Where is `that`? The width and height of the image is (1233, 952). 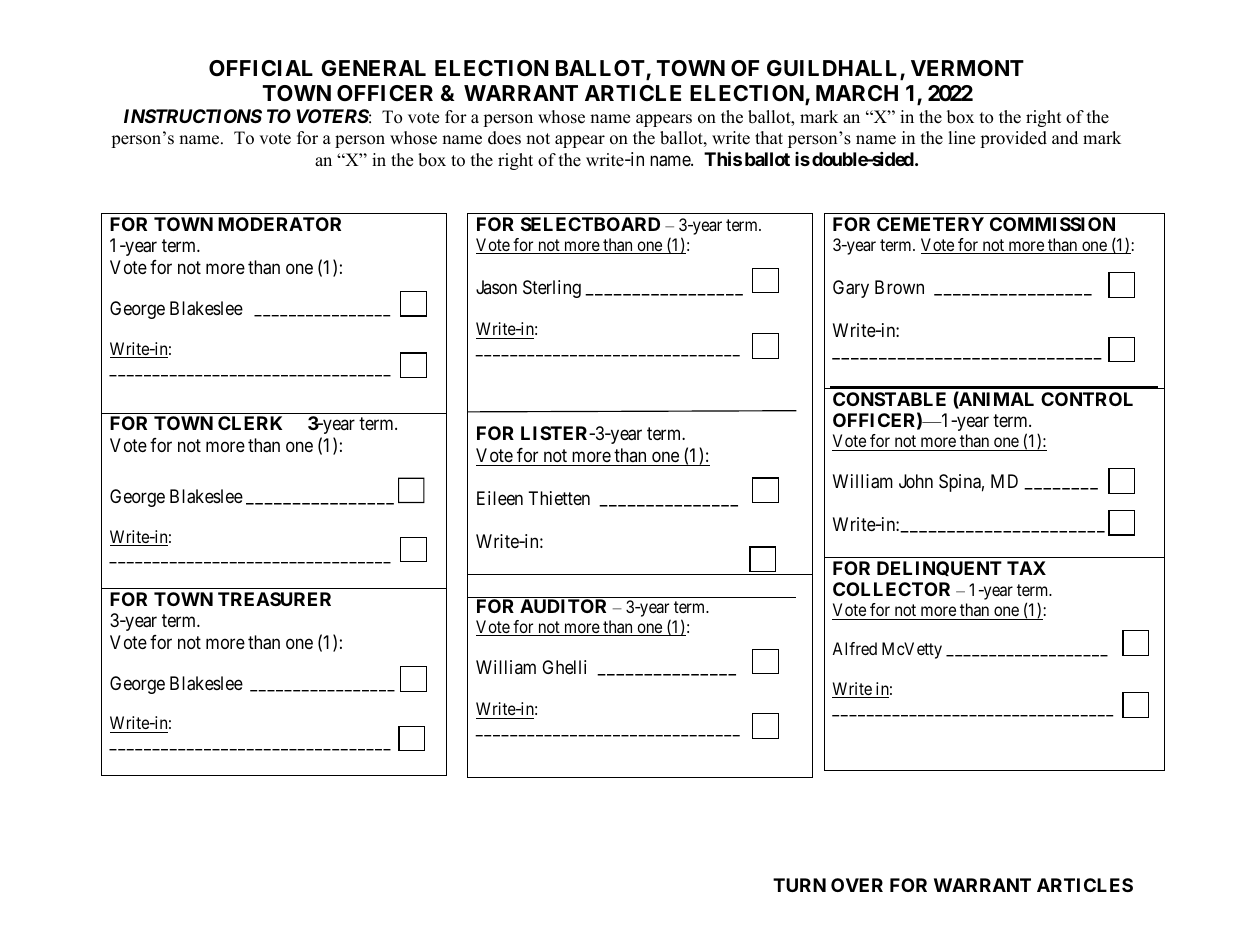
that is located at coordinates (769, 137).
